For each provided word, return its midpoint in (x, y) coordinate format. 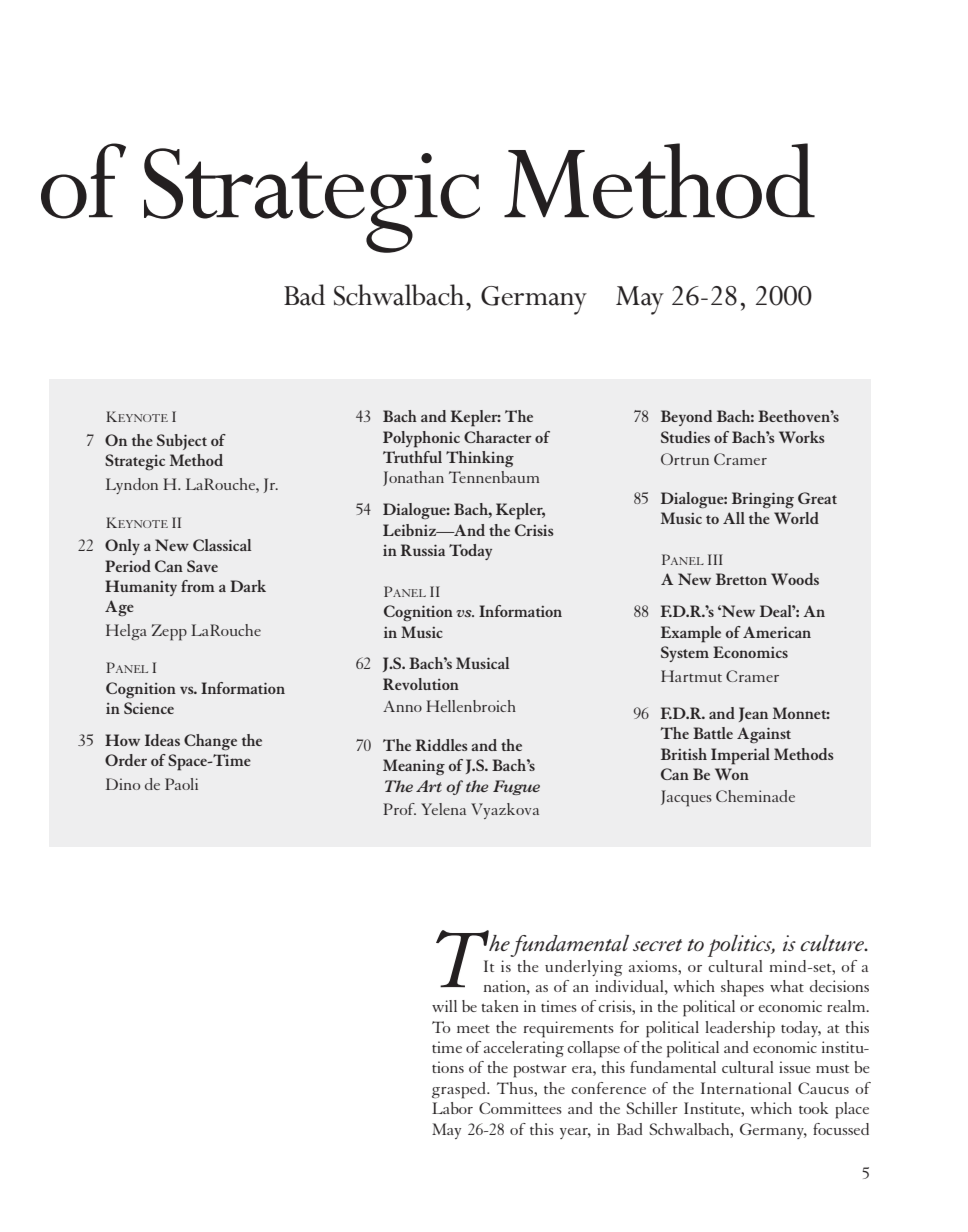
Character (498, 437)
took (814, 1108)
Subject (182, 442)
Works (802, 437)
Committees (520, 1108)
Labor (452, 1108)
